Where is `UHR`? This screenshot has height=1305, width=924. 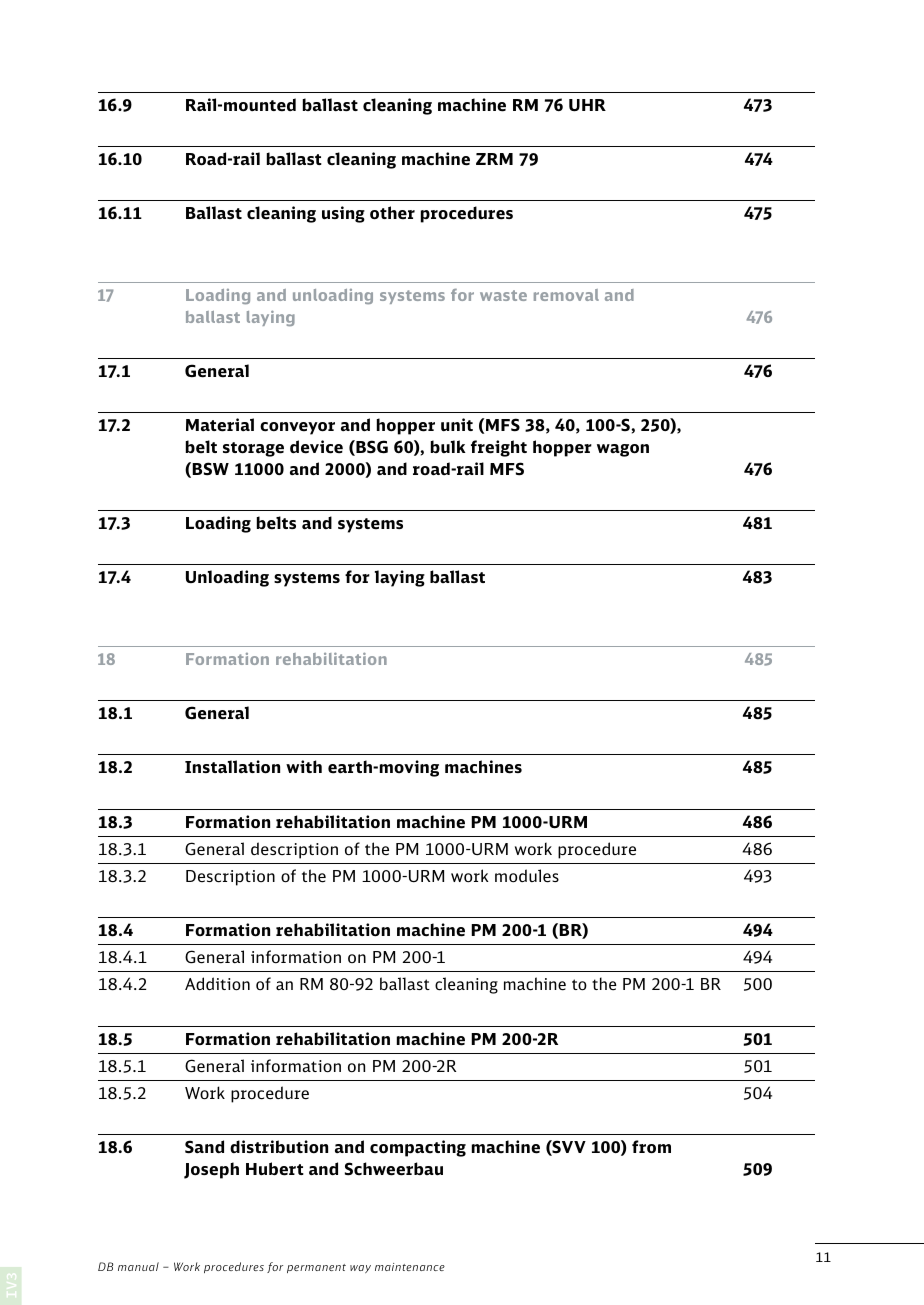
UHR is located at coordinates (587, 105).
